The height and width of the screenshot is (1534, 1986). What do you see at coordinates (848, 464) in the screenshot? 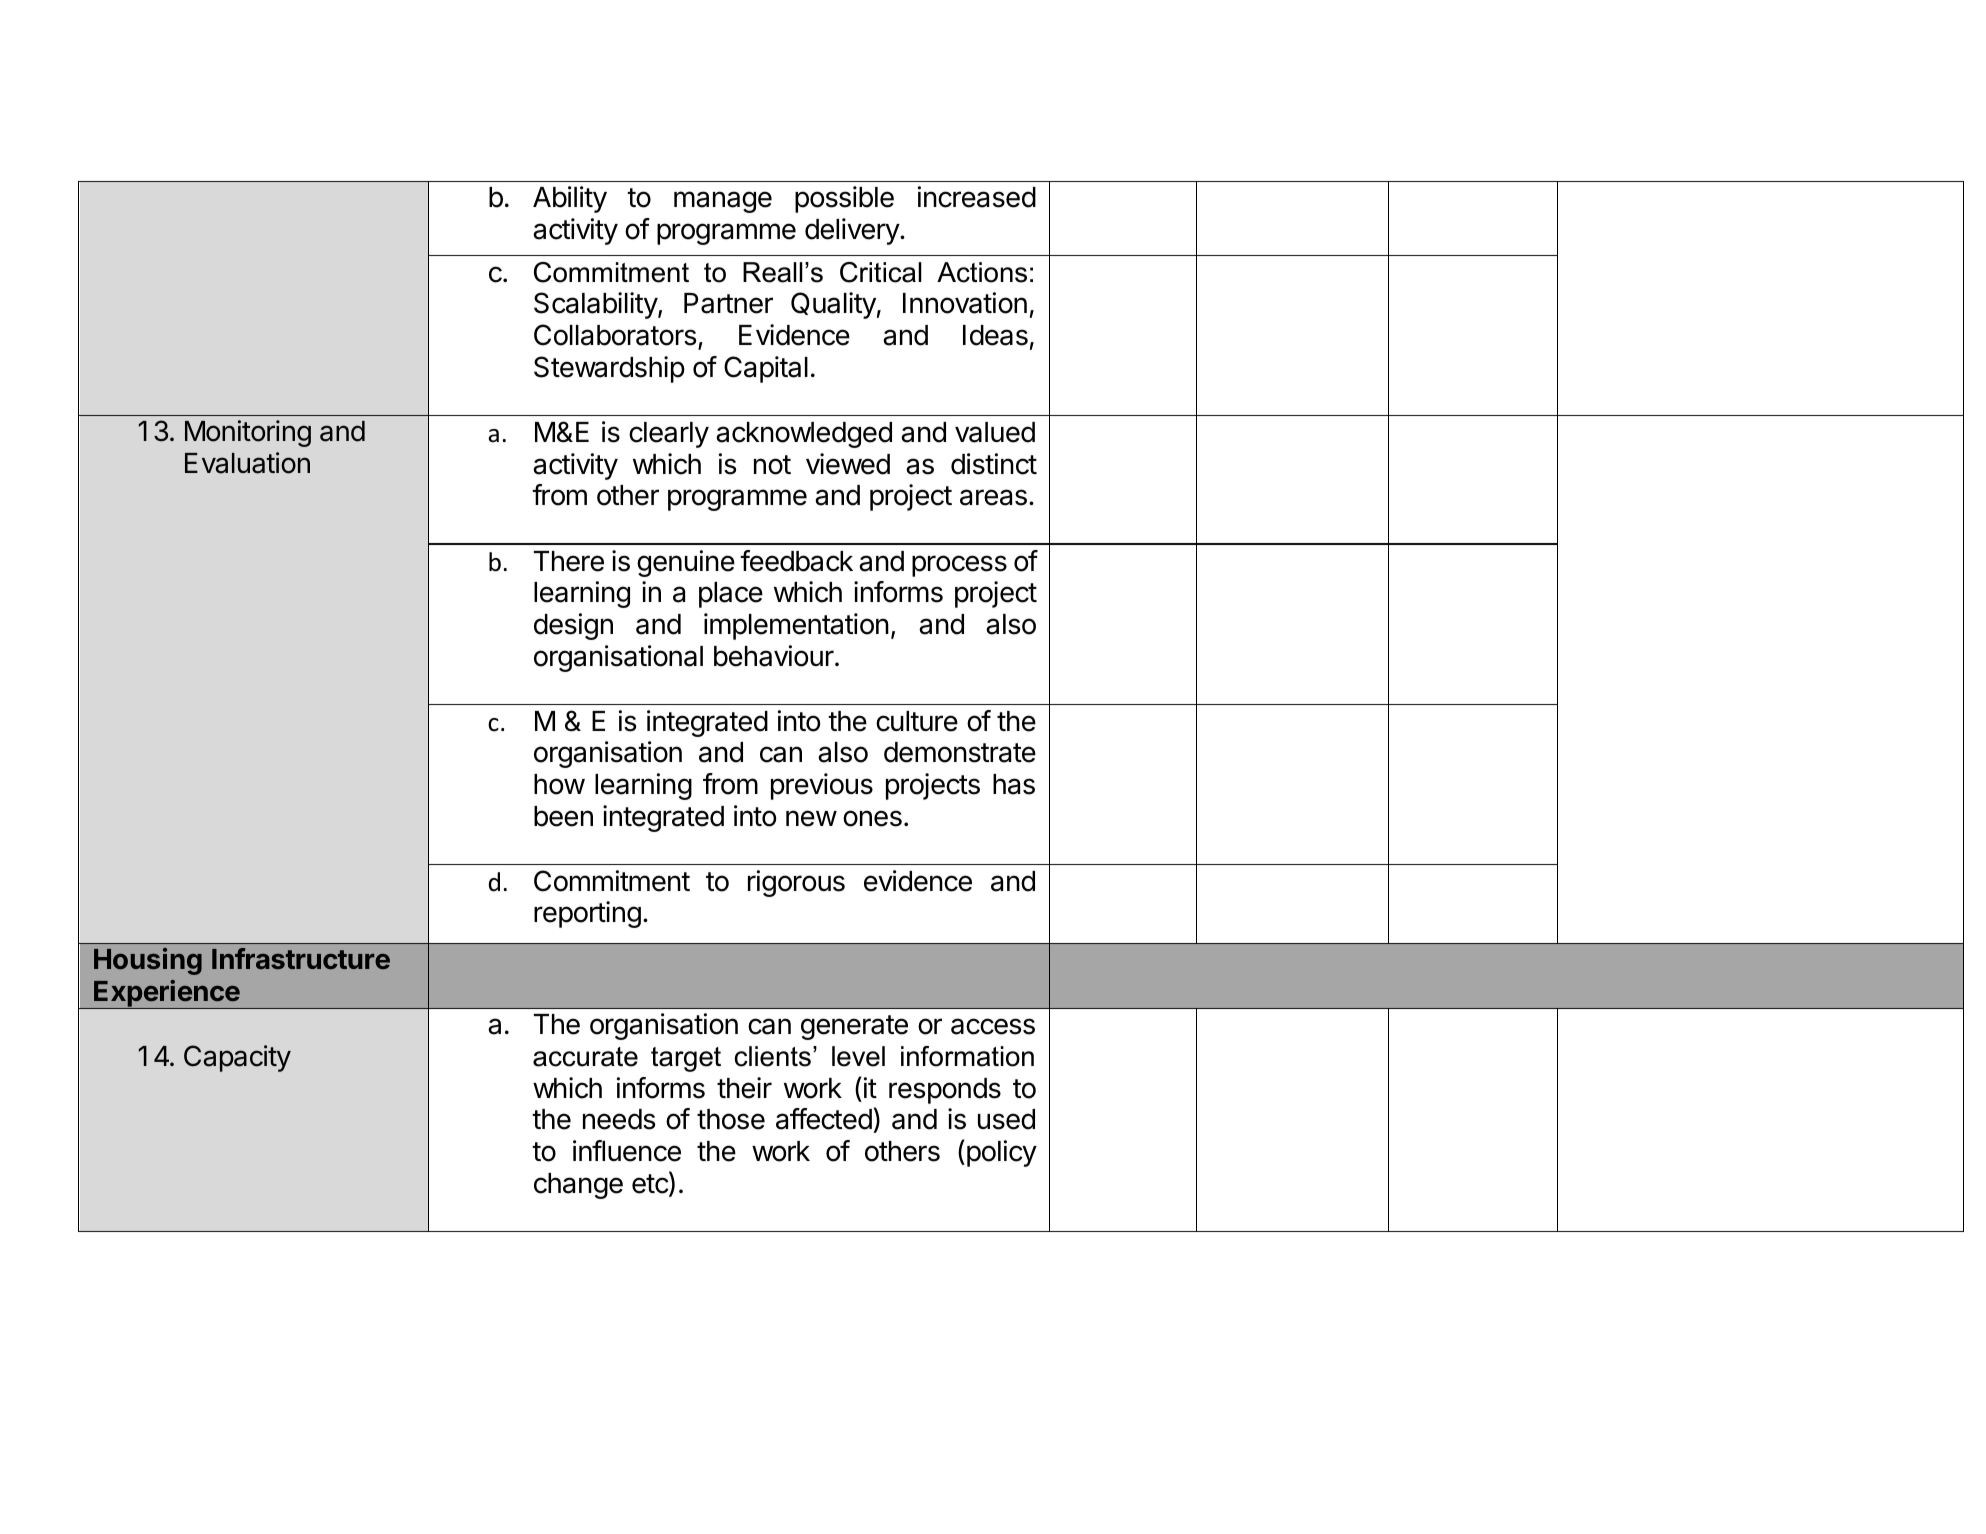
I see `viewed` at bounding box center [848, 464].
